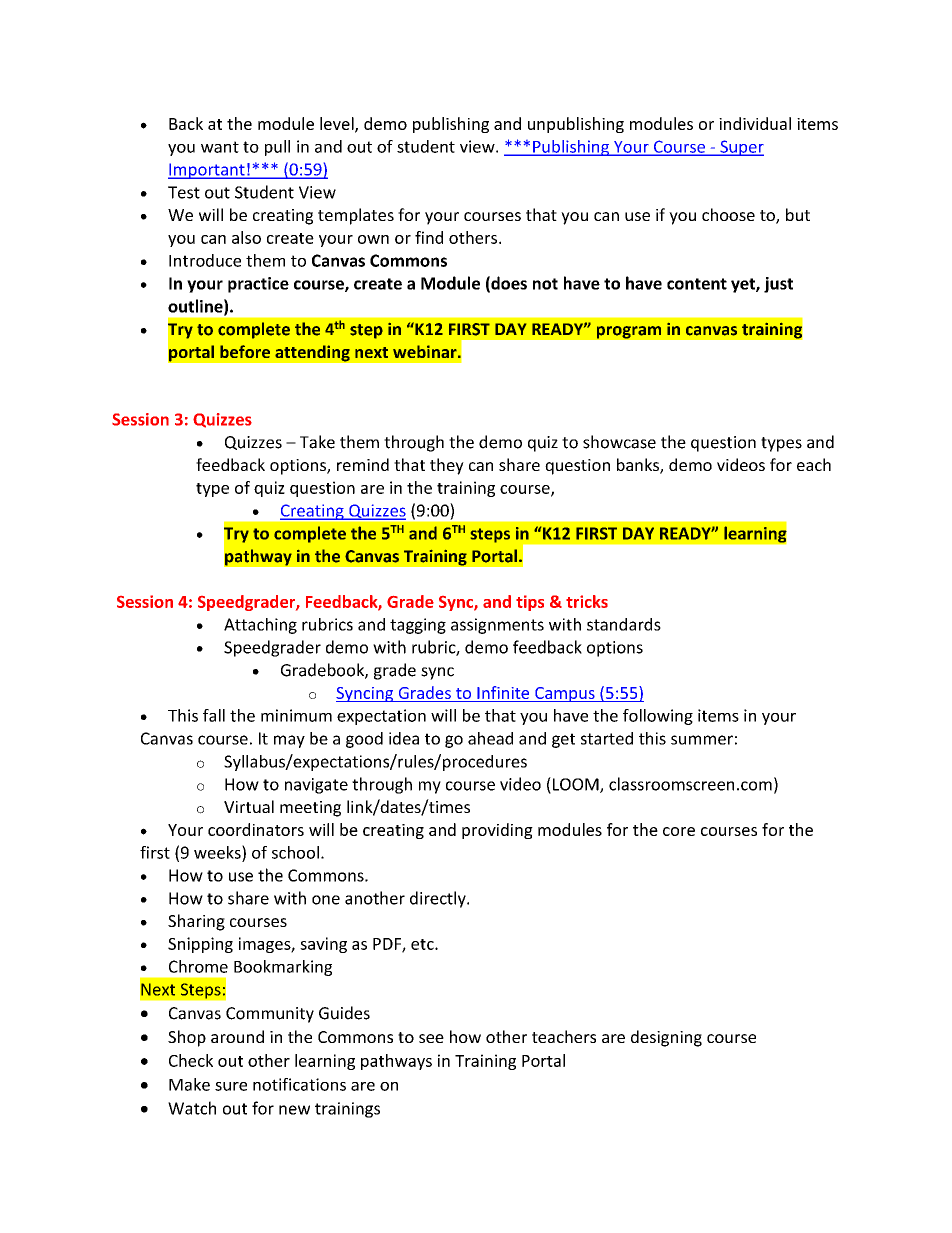  Describe the element at coordinates (429, 237) in the page. I see `find` at that location.
